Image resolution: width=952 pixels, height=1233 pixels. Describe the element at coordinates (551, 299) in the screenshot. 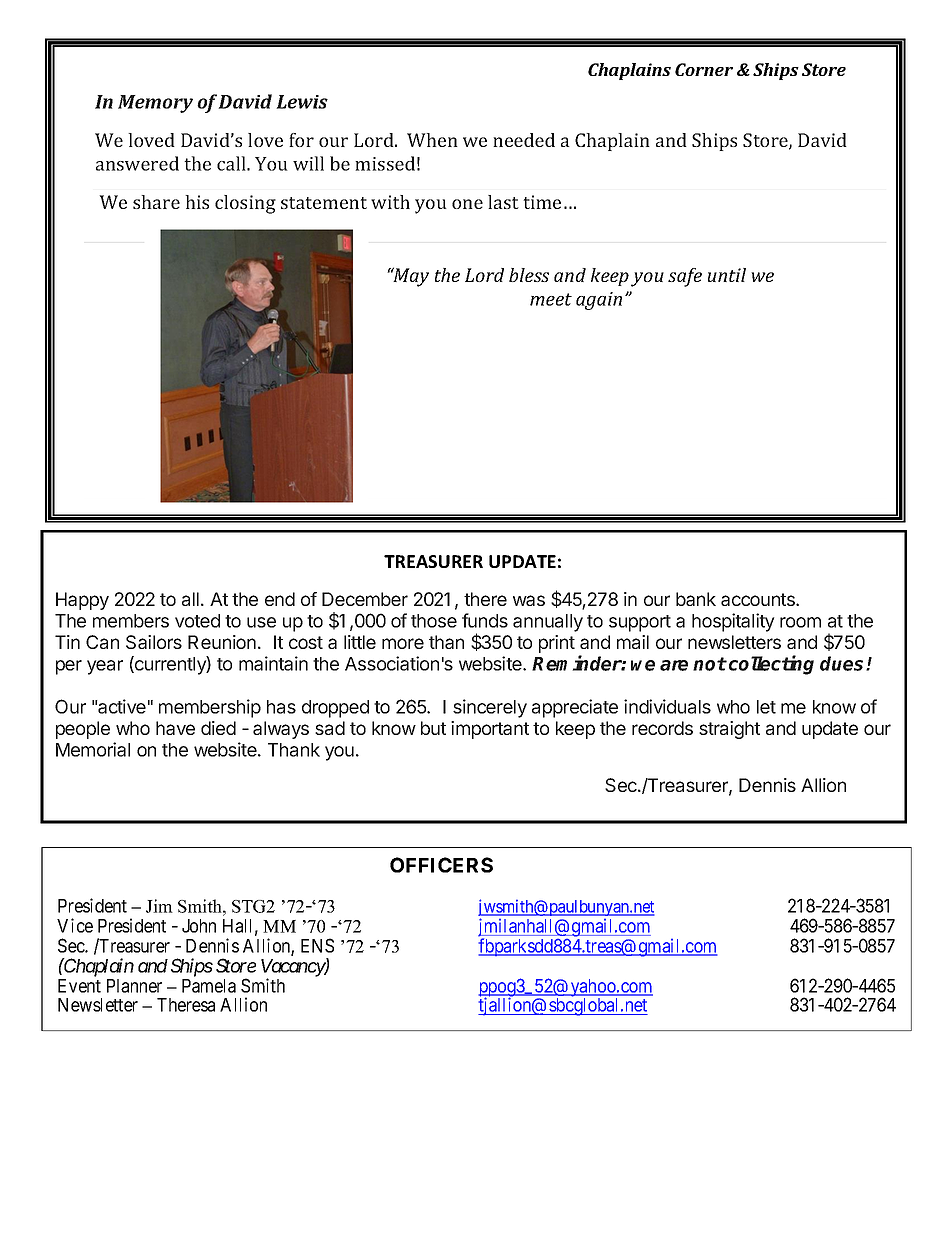

I see `meet` at that location.
